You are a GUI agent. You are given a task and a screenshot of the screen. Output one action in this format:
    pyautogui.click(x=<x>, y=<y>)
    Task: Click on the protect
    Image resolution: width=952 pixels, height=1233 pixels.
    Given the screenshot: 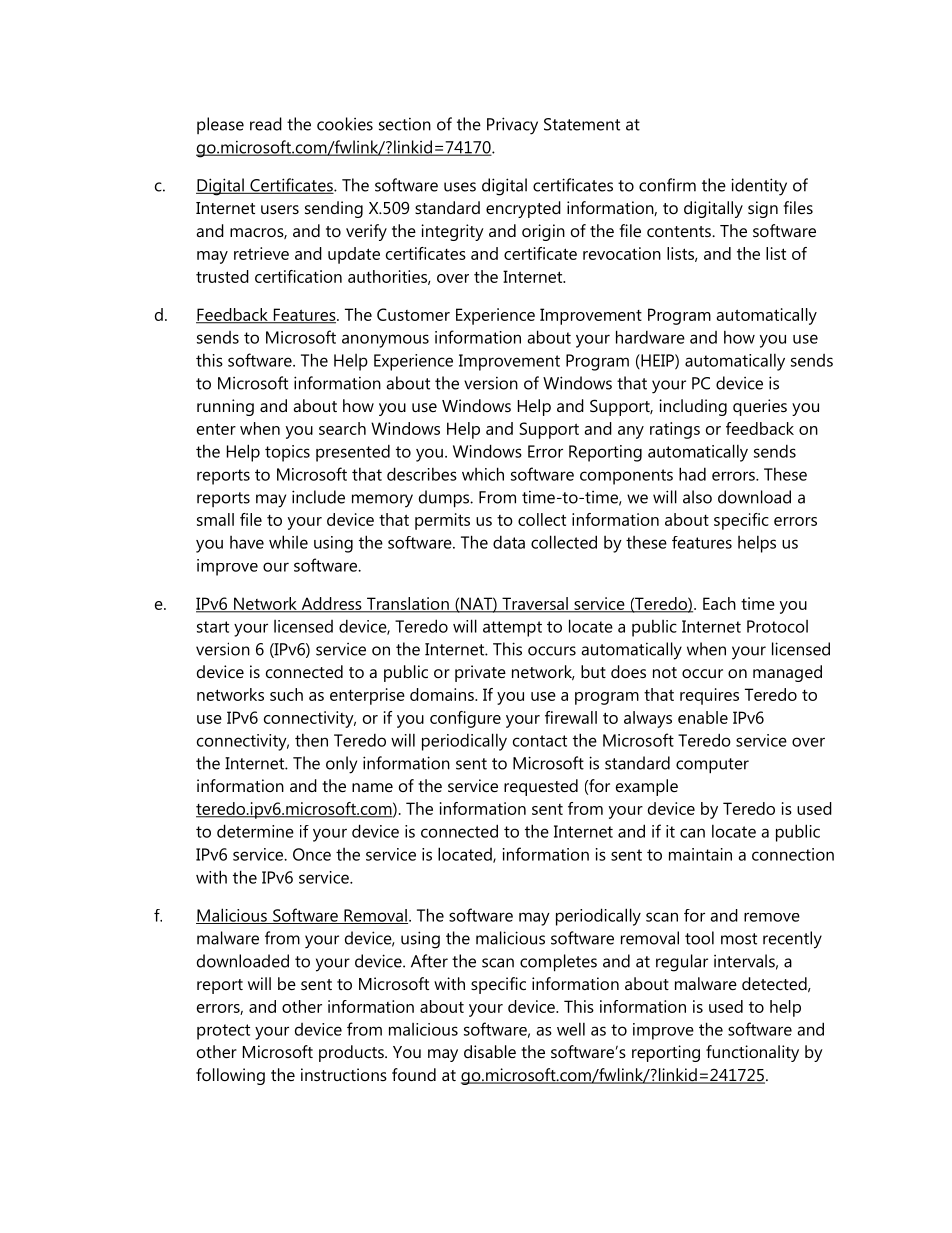 What is the action you would take?
    pyautogui.click(x=223, y=1032)
